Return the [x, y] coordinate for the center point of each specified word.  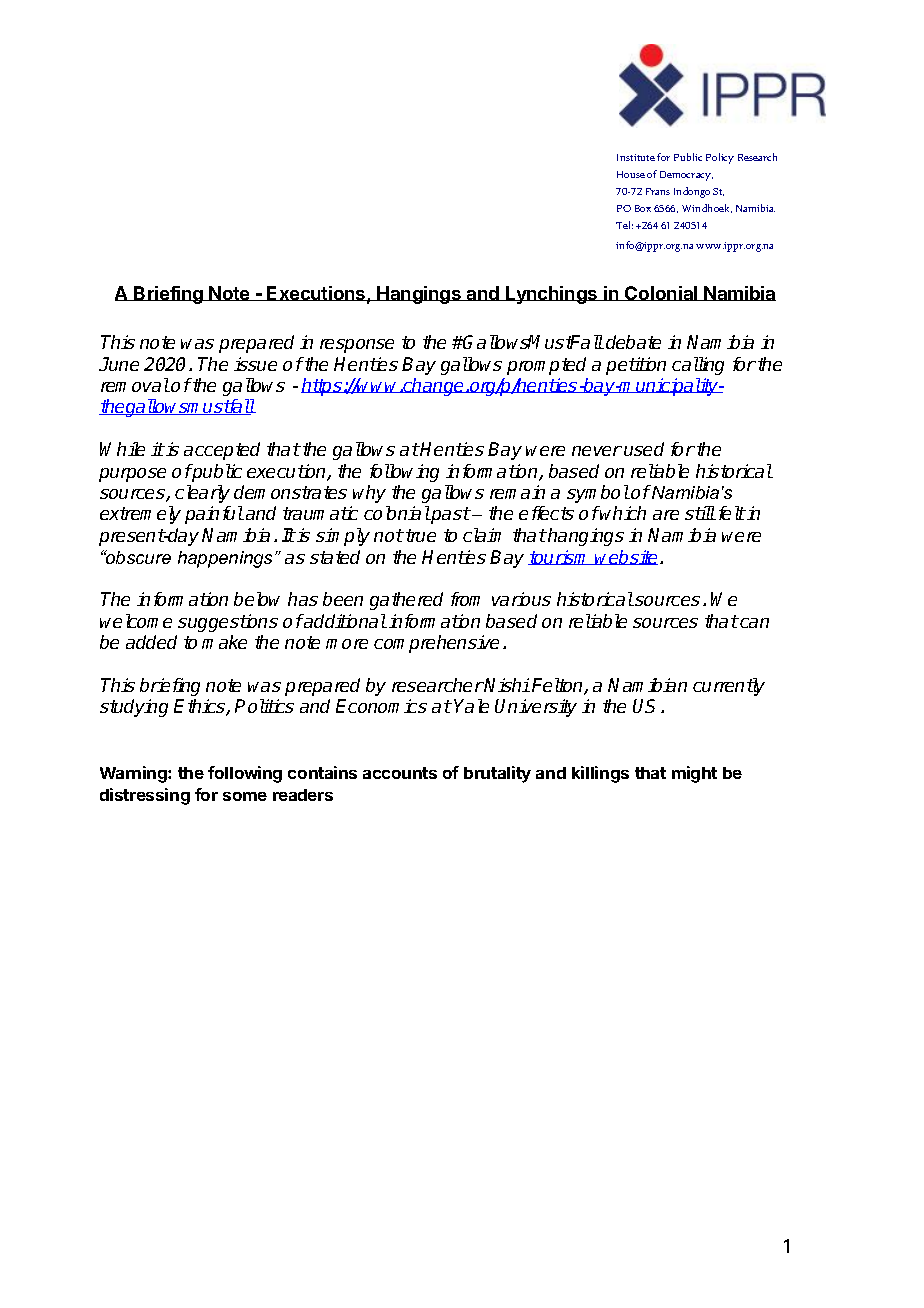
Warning [134, 774]
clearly [202, 494]
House [631, 174]
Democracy [686, 176]
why [369, 494]
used [644, 449]
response [357, 346]
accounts [400, 773]
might [694, 774]
